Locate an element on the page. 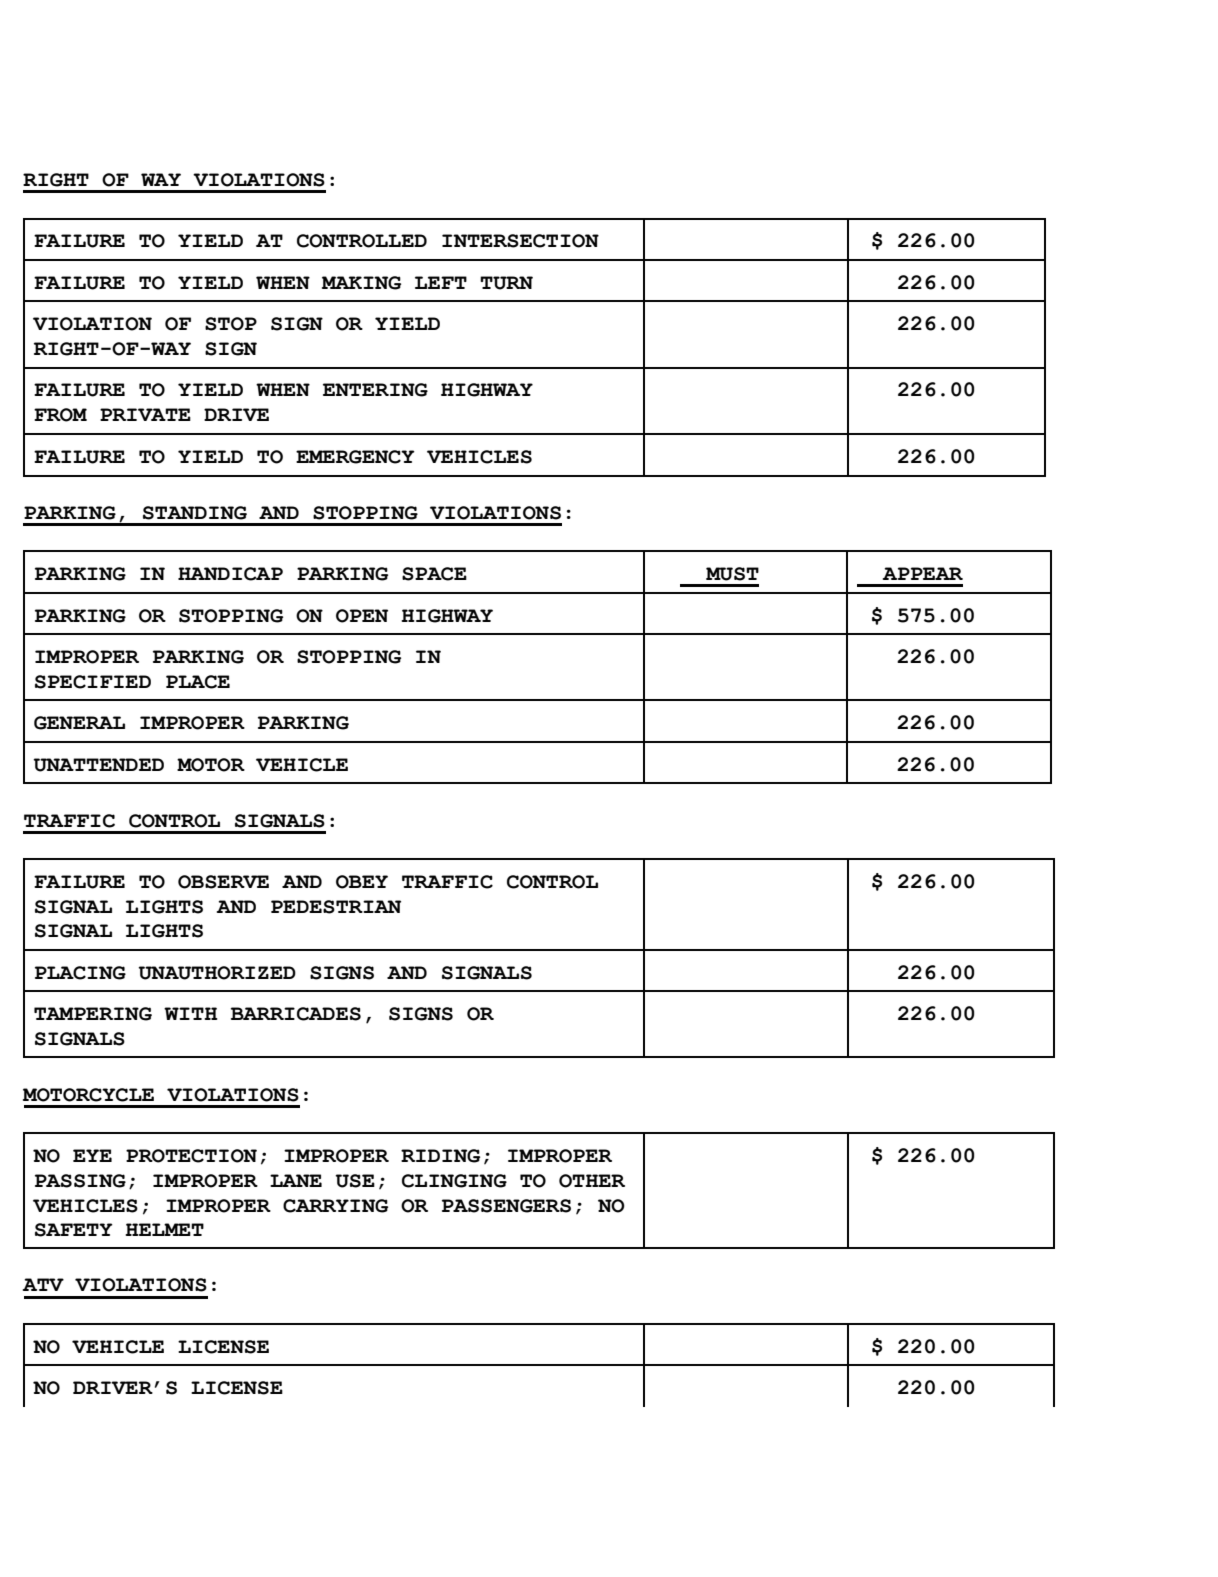 This document has width=1218, height=1577. OTHER is located at coordinates (592, 1181).
